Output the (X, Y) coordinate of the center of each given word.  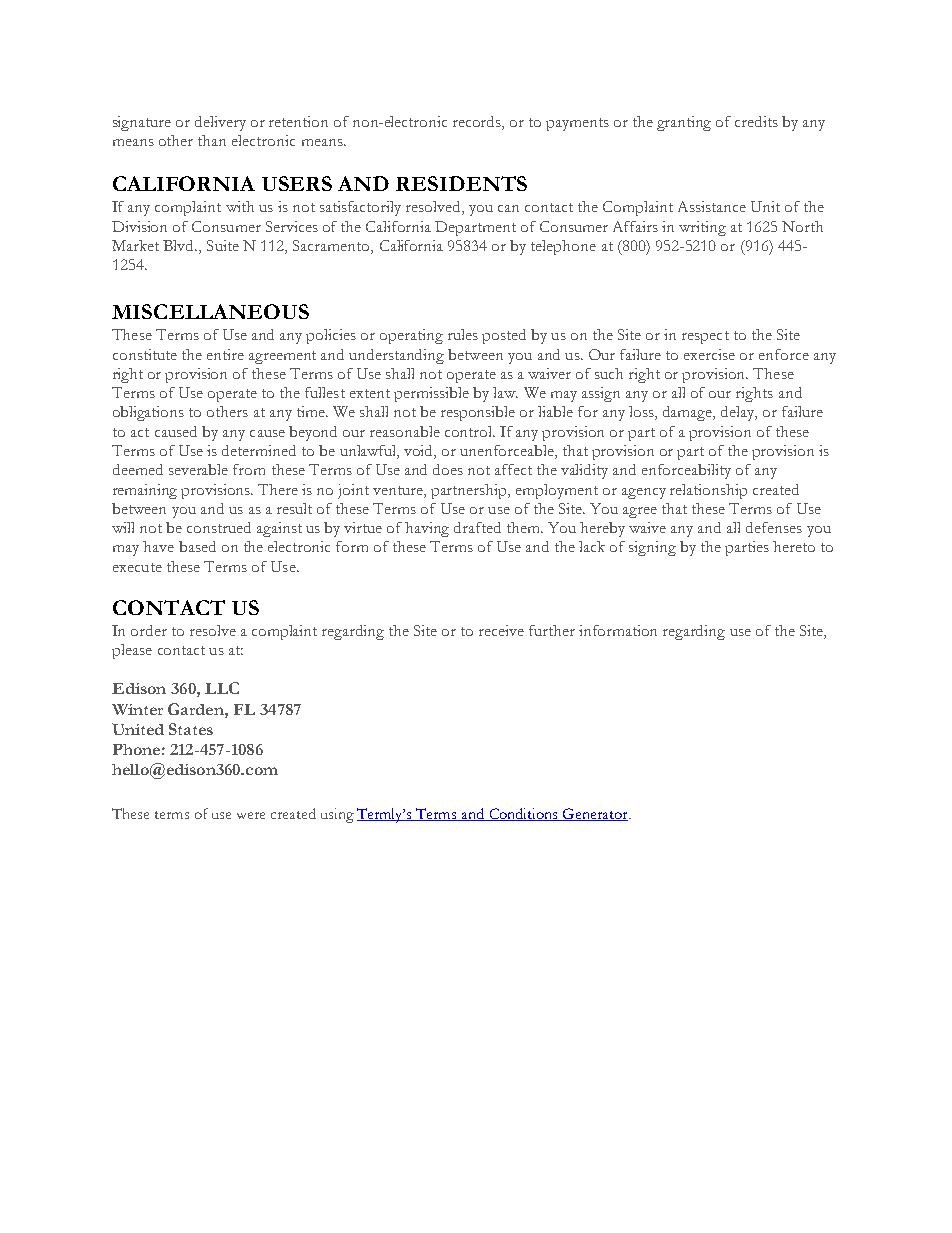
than (212, 140)
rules (463, 334)
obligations (148, 413)
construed (219, 527)
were (251, 815)
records (478, 123)
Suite (223, 245)
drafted (477, 527)
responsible (478, 413)
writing (702, 228)
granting (684, 123)
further (552, 630)
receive (501, 630)
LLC (222, 688)
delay (739, 413)
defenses (774, 527)
